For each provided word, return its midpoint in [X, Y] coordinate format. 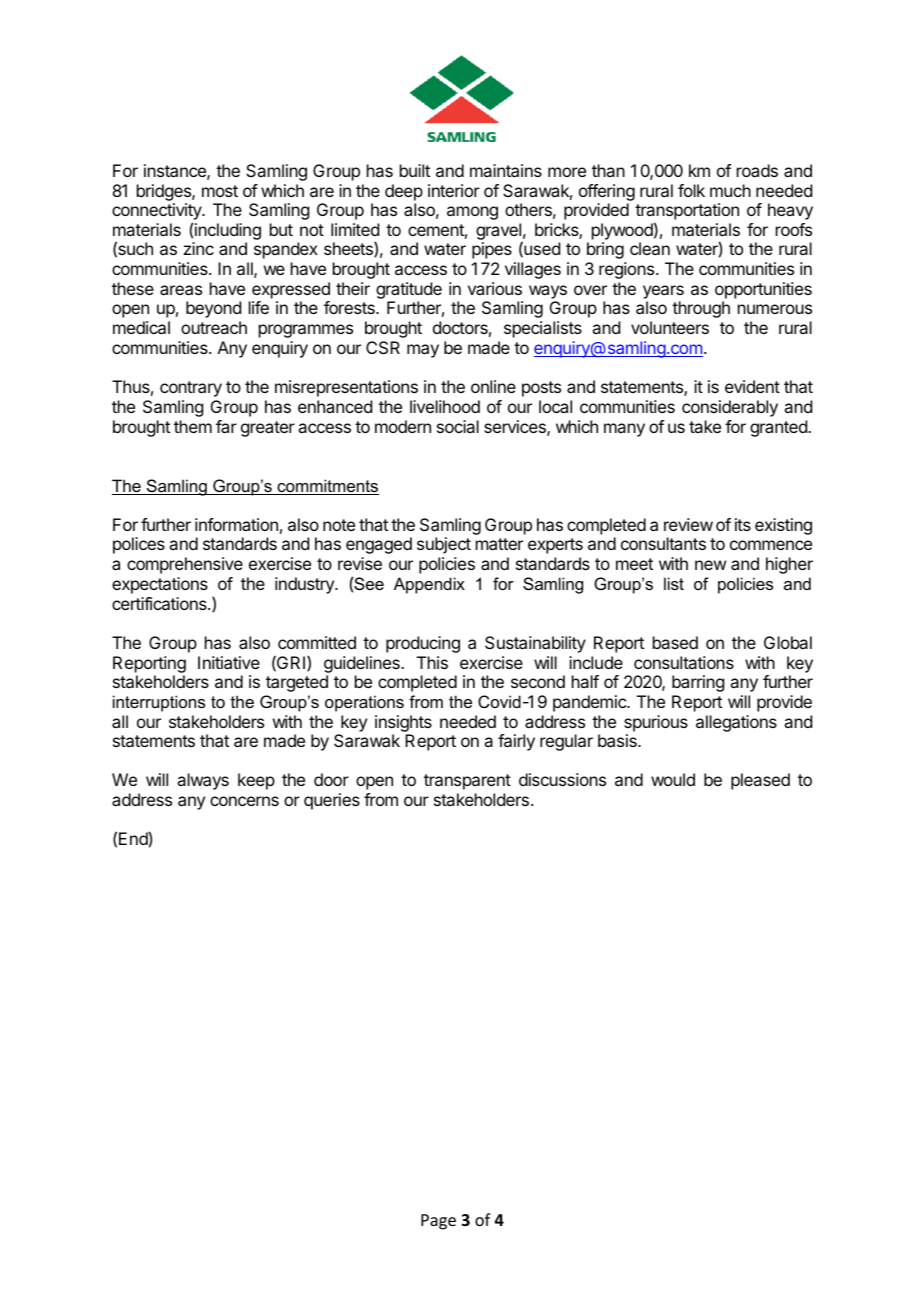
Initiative [229, 662]
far [226, 426]
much [730, 190]
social [458, 426]
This [432, 662]
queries [332, 801]
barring [698, 683]
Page [438, 1222]
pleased [760, 781]
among [472, 213]
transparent [467, 782]
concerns [244, 801]
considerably [730, 408]
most [220, 191]
